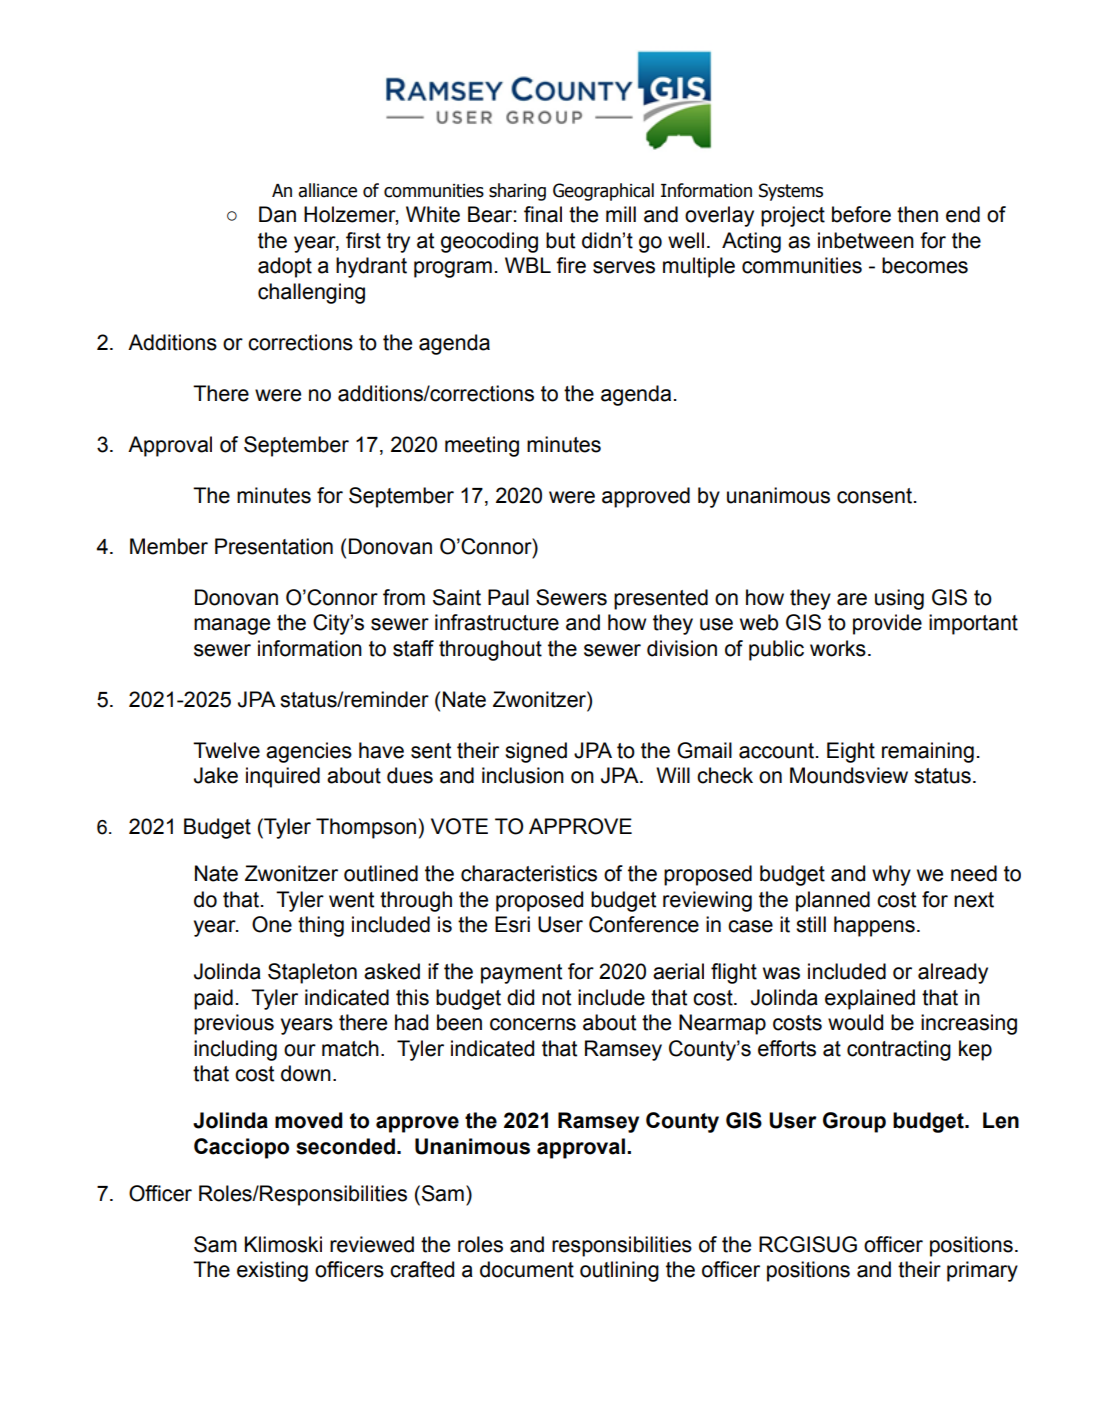  What do you see at coordinates (887, 624) in the screenshot?
I see `provide` at bounding box center [887, 624].
